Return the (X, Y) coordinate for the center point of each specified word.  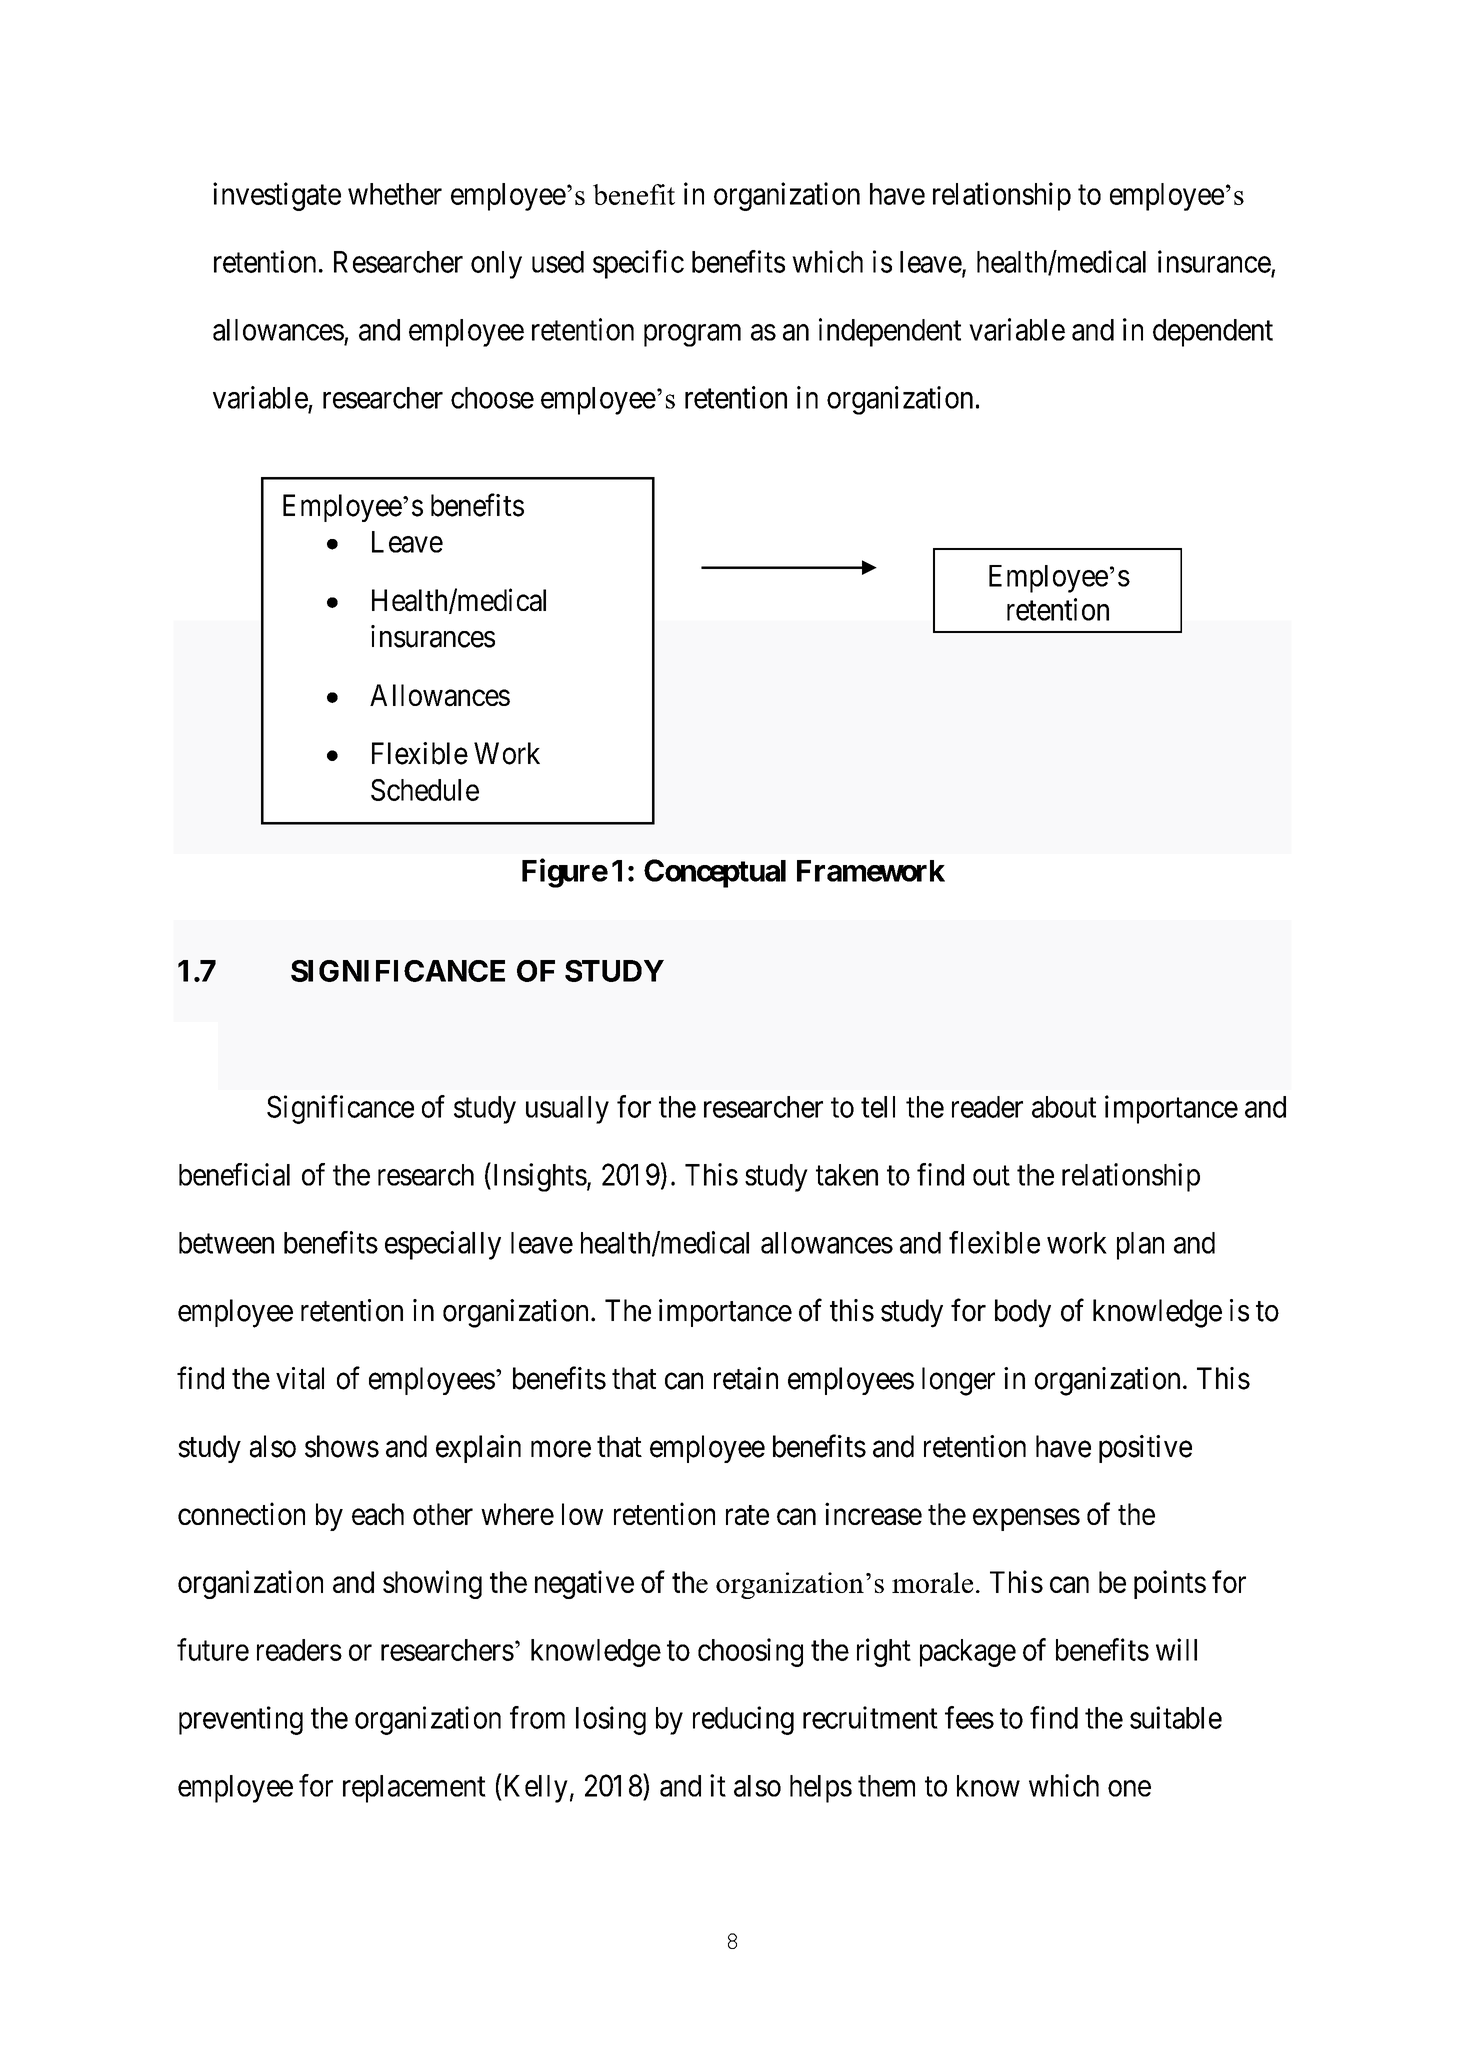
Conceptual (715, 873)
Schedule (425, 790)
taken (847, 1175)
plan (1140, 1246)
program (692, 335)
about (1064, 1107)
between (226, 1243)
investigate (277, 196)
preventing (241, 1720)
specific (638, 264)
